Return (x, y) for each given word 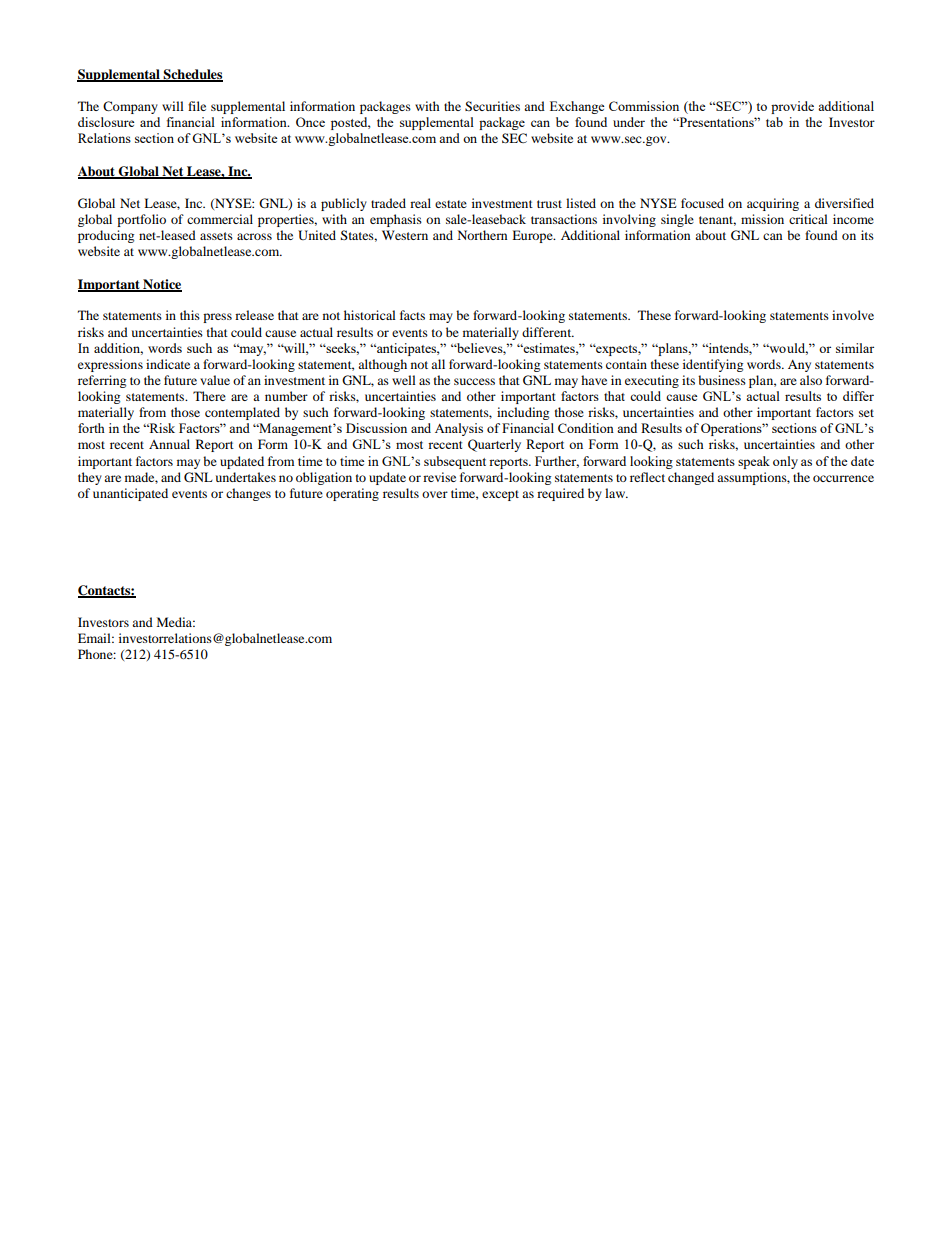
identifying (713, 365)
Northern (482, 235)
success (474, 381)
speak (754, 462)
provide (792, 107)
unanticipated (130, 494)
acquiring (773, 204)
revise (439, 477)
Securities (492, 106)
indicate (168, 364)
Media (176, 622)
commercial (220, 219)
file (197, 106)
